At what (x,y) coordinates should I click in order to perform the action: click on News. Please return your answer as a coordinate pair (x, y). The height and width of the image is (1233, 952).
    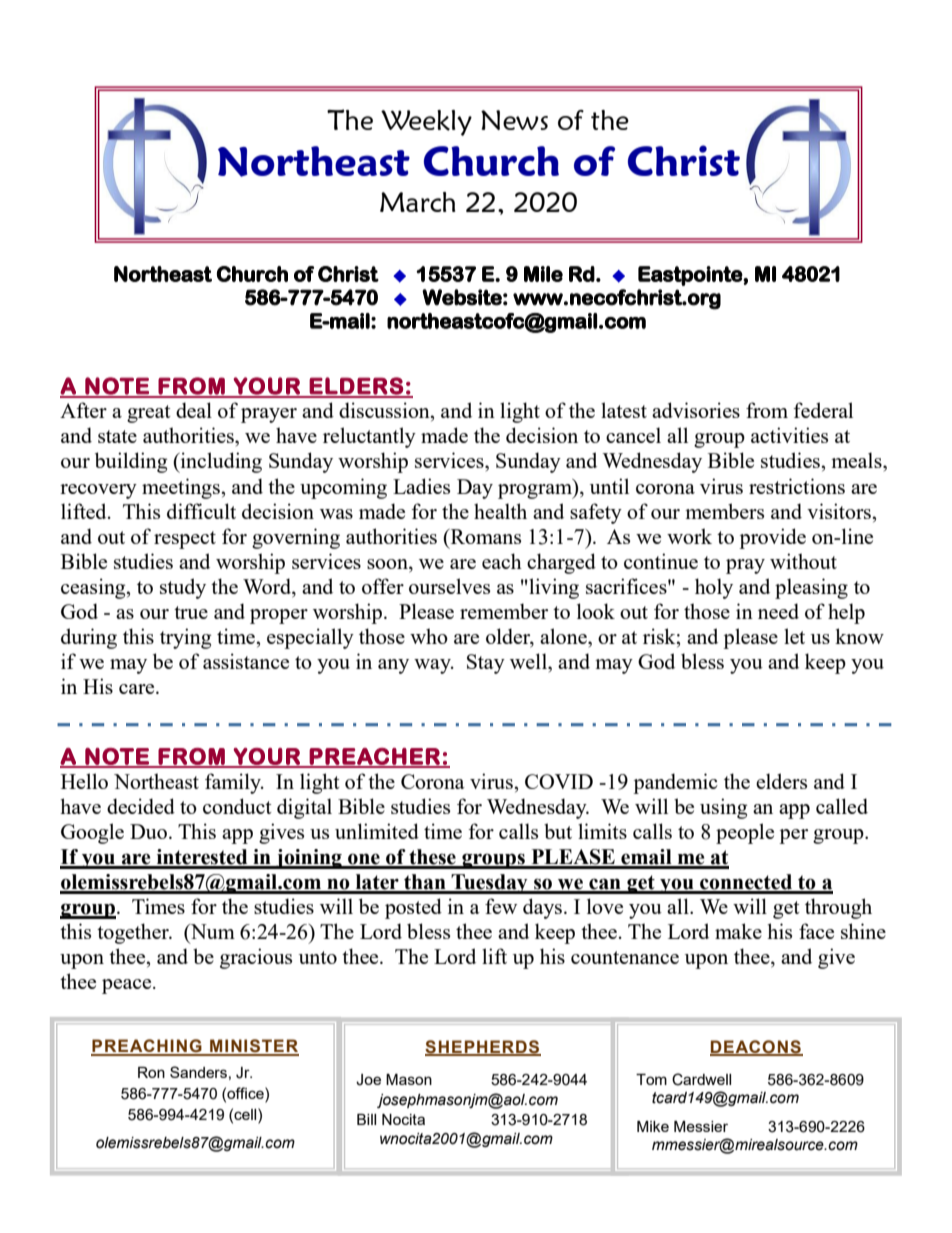
    Looking at the image, I should click on (514, 120).
